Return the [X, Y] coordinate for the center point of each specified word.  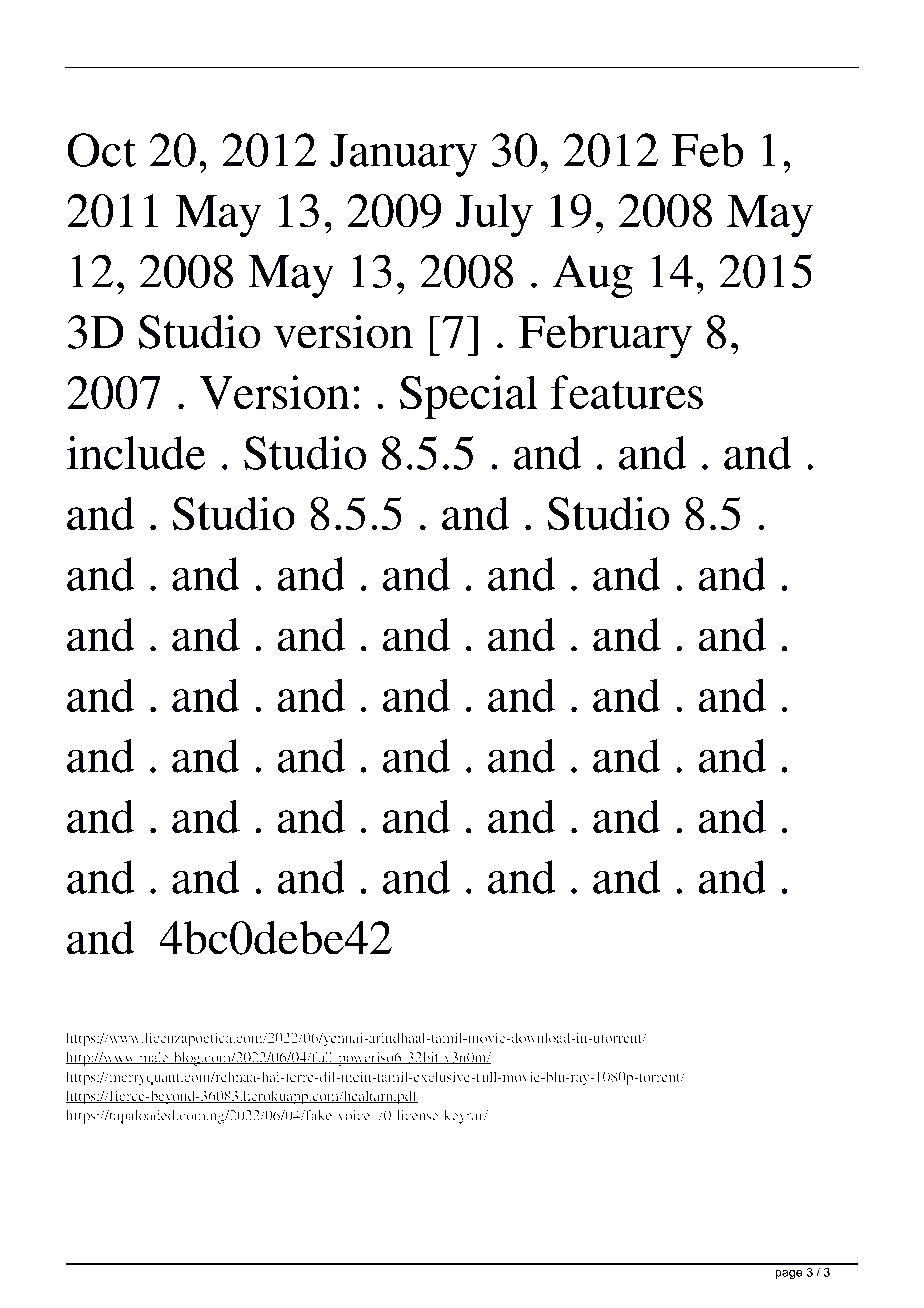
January [404, 155]
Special [469, 397]
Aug [593, 276]
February [605, 337]
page [788, 1274]
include [136, 453]
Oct [101, 150]
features [627, 392]
